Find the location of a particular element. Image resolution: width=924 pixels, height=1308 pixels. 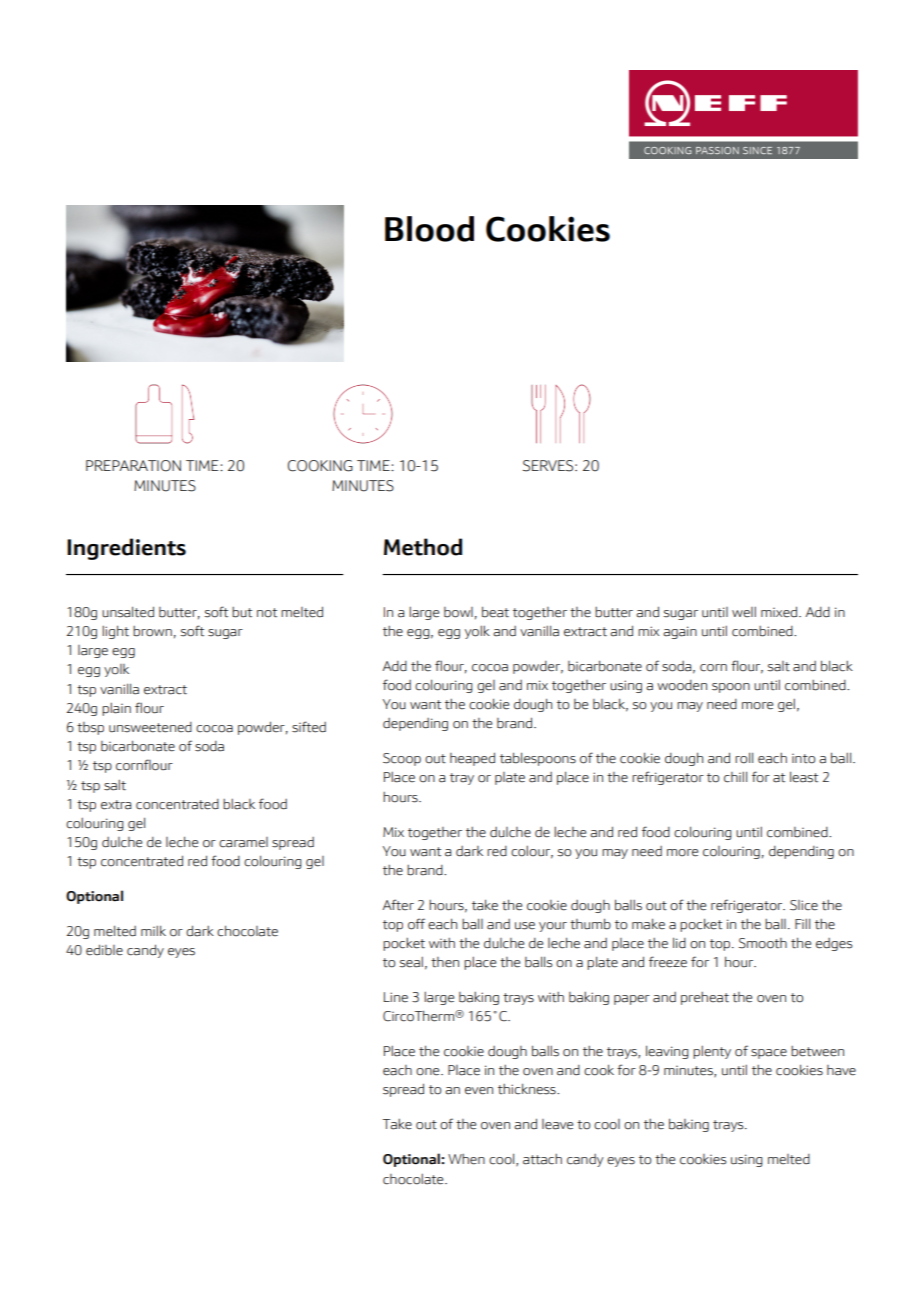

Blood is located at coordinates (429, 229).
